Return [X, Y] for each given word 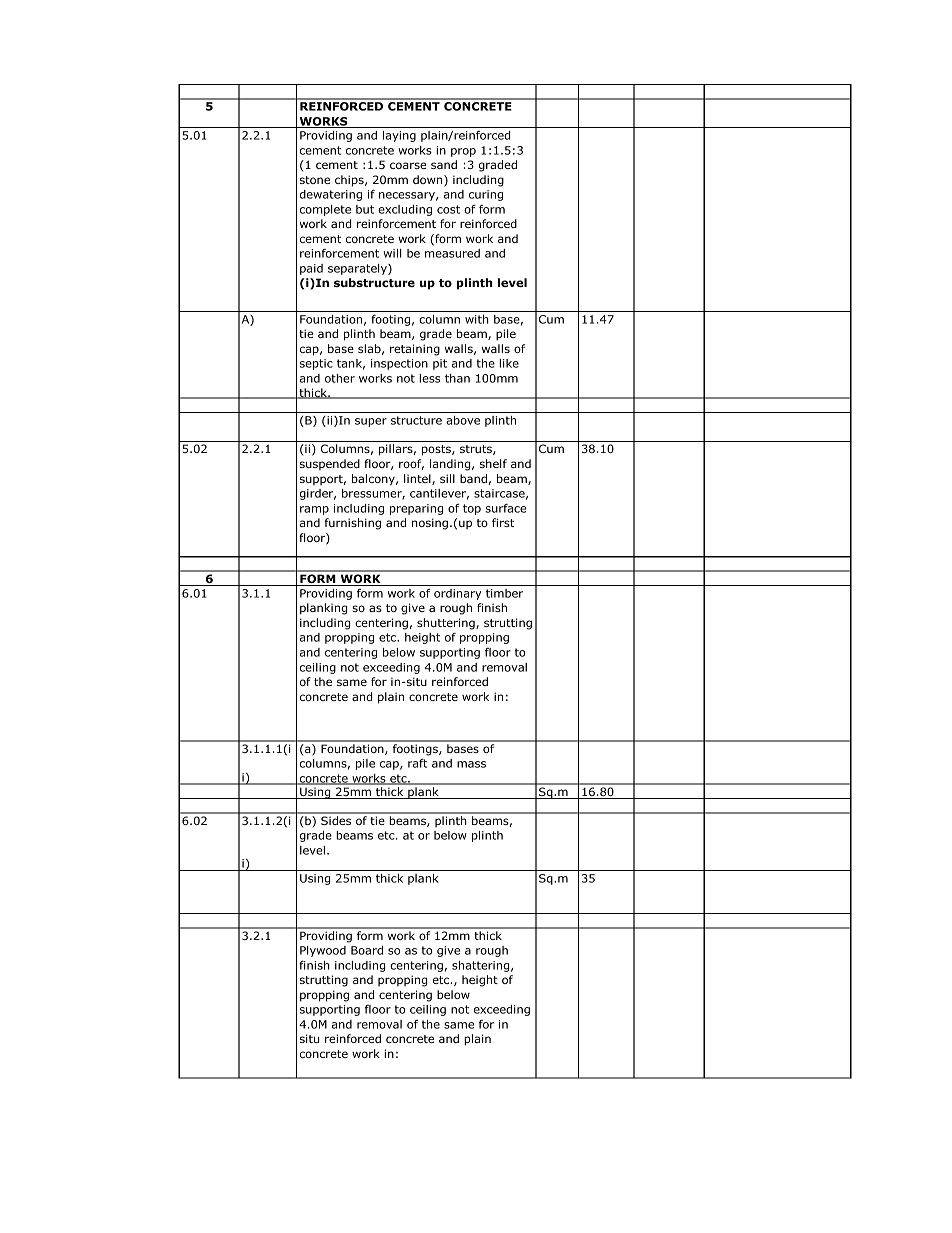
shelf [493, 463]
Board [367, 950]
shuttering [447, 624]
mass [471, 764]
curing [486, 195]
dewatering [331, 195]
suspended [330, 464]
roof [411, 464]
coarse [408, 165]
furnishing [353, 524]
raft [417, 763]
